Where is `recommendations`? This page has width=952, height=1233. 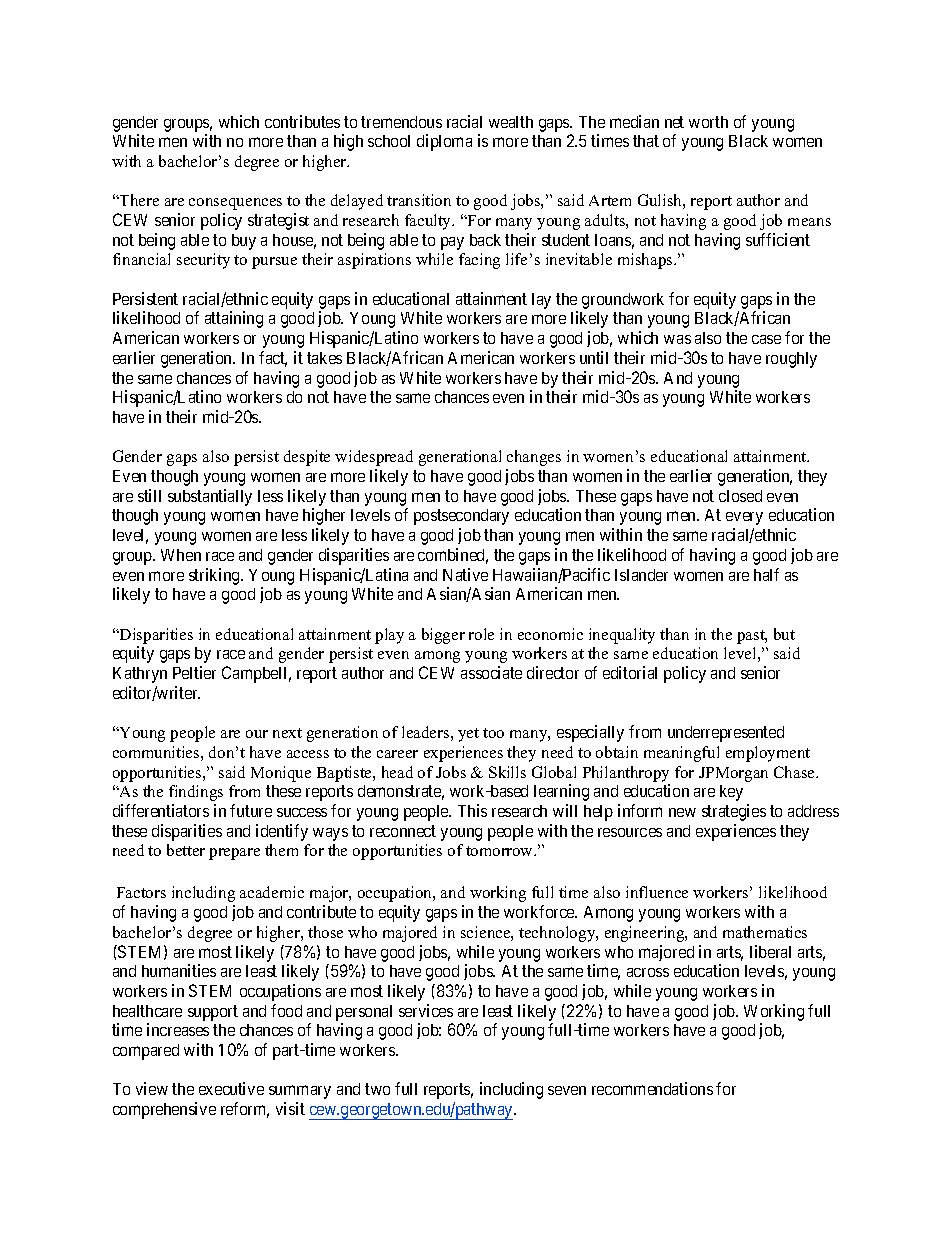
recommendations is located at coordinates (652, 1088).
